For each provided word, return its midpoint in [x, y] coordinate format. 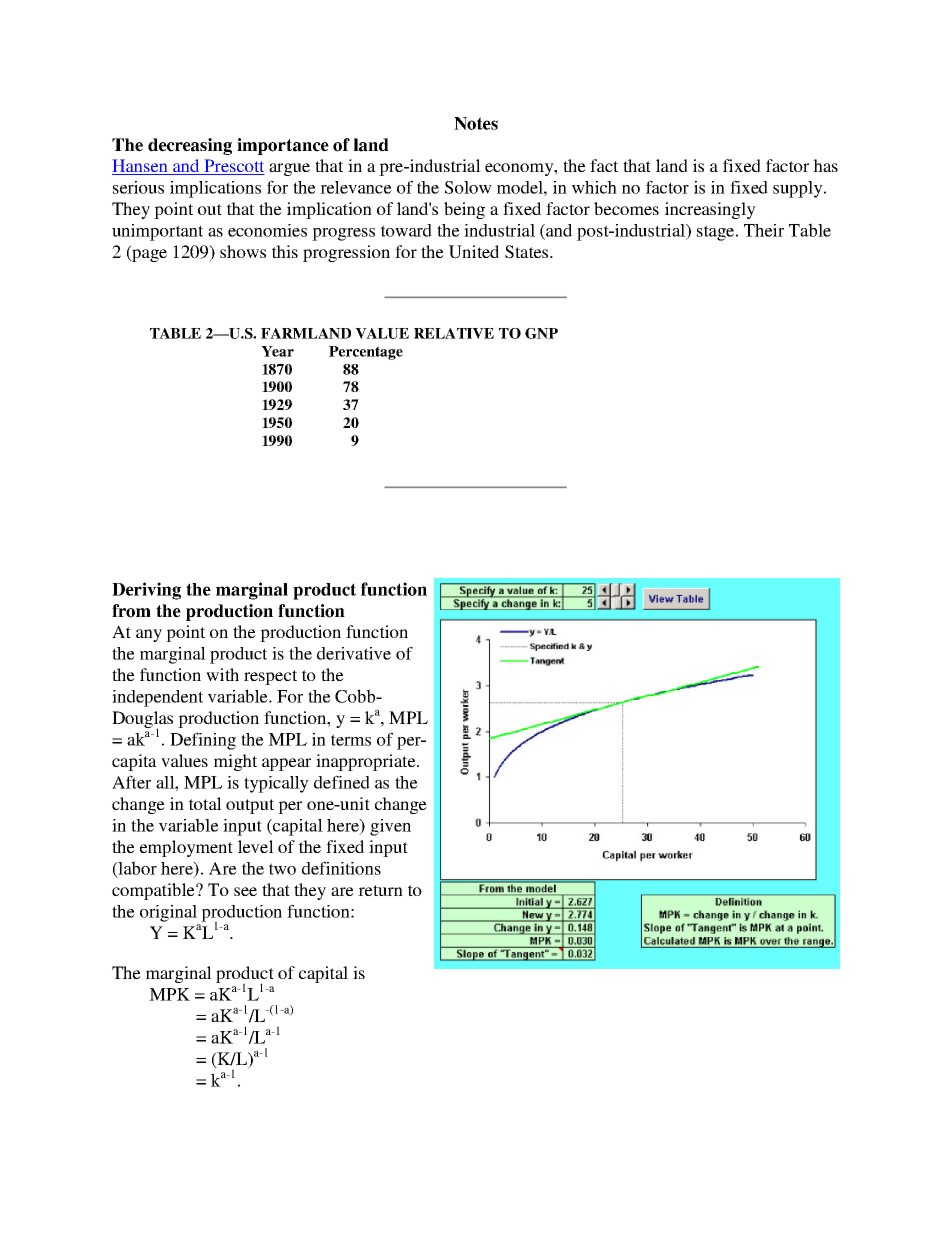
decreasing [190, 146]
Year [277, 351]
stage [717, 233]
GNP [541, 333]
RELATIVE [454, 333]
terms [351, 740]
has [825, 165]
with [222, 674]
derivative [354, 653]
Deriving [146, 591]
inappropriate [367, 762]
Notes [476, 123]
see [245, 891]
